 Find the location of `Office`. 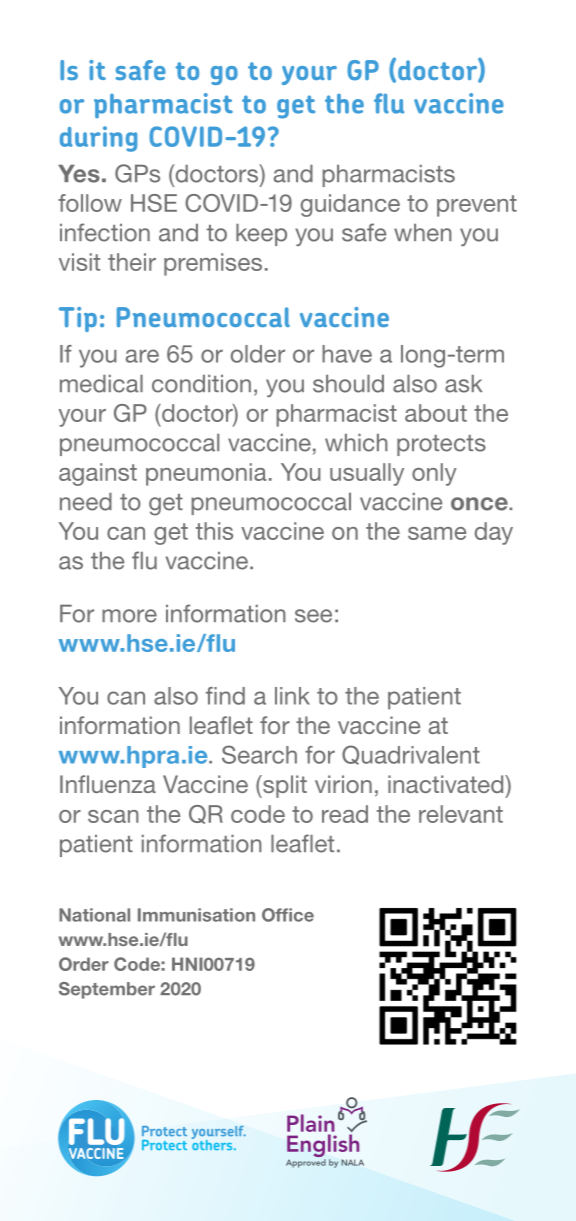

Office is located at coordinates (288, 915).
